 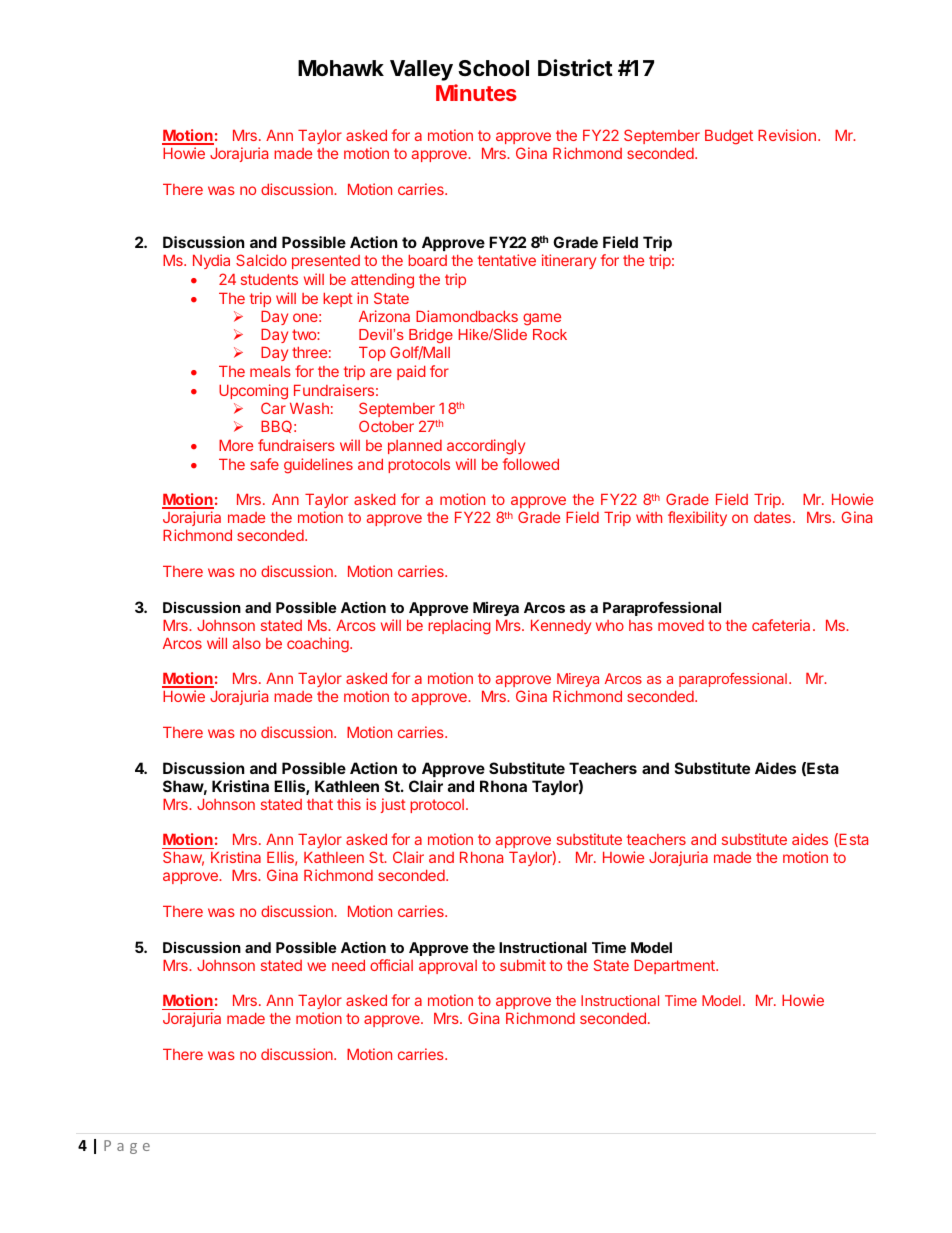 I want to click on followed, so click(x=531, y=464).
